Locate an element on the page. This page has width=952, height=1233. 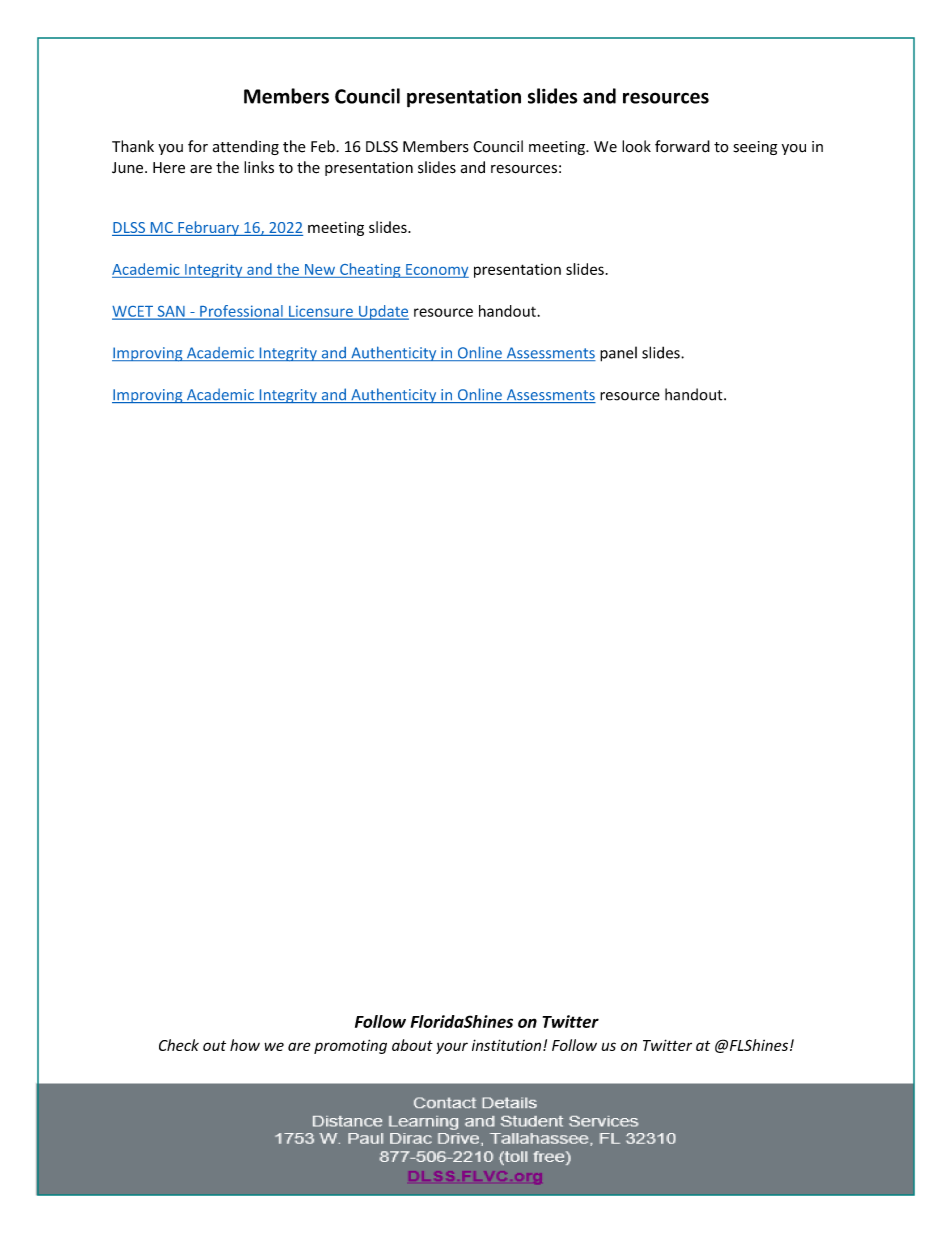
SAN is located at coordinates (171, 312).
